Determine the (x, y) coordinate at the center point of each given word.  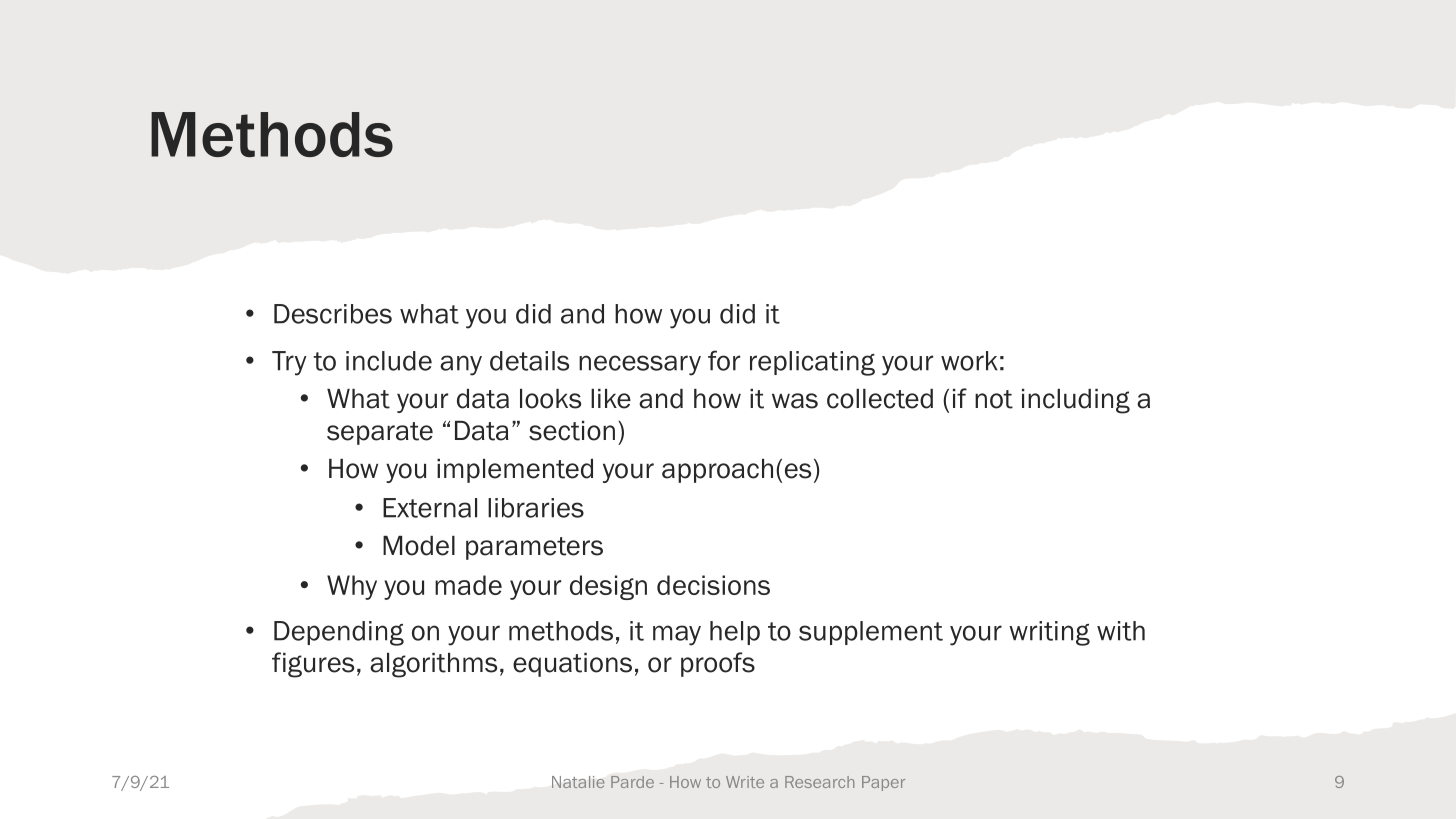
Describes (333, 314)
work (969, 361)
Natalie (578, 782)
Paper (883, 783)
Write (745, 782)
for (724, 360)
